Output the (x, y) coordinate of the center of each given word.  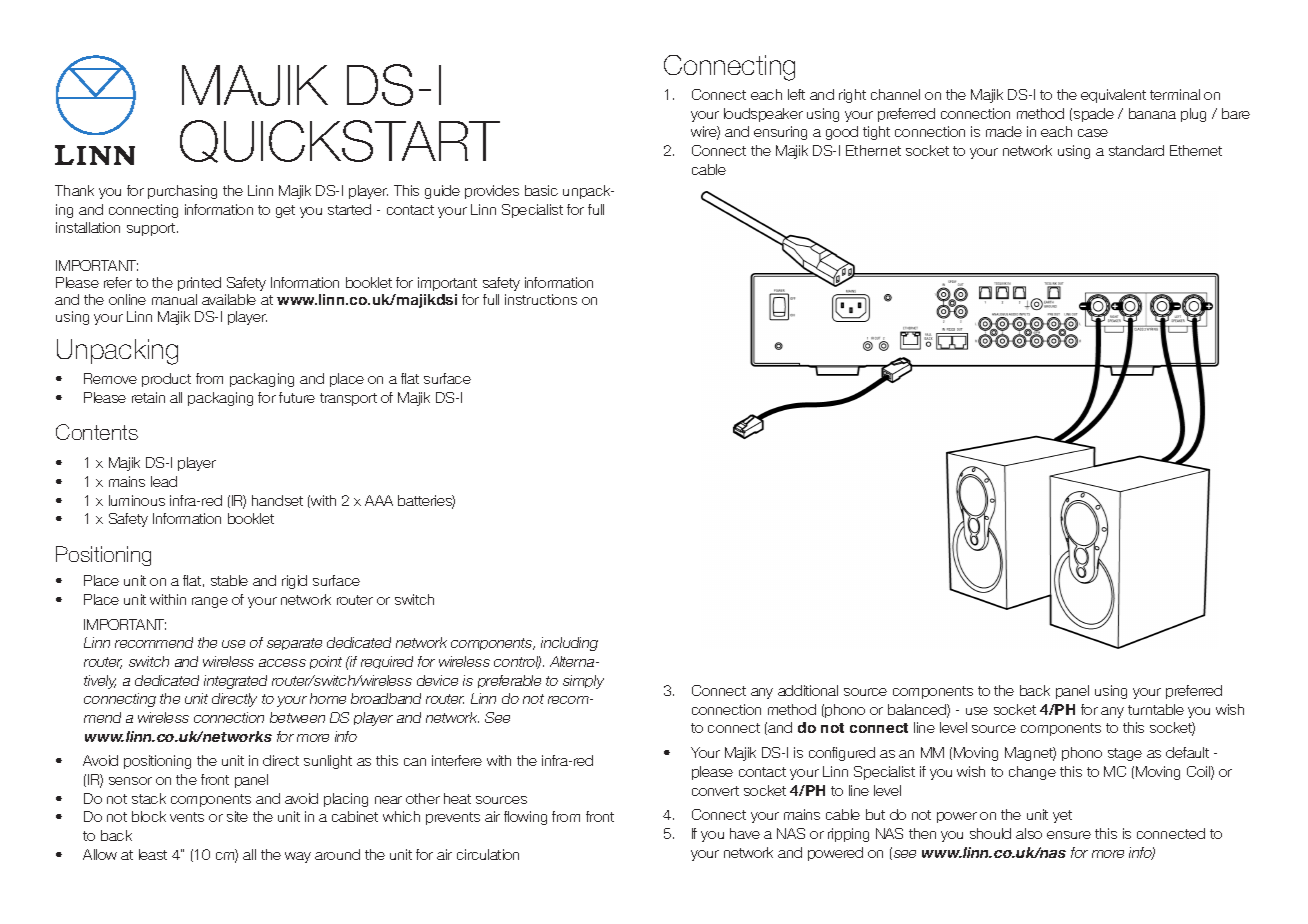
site (237, 816)
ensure (1069, 835)
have (745, 833)
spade (1094, 115)
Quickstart (340, 141)
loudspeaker (763, 115)
